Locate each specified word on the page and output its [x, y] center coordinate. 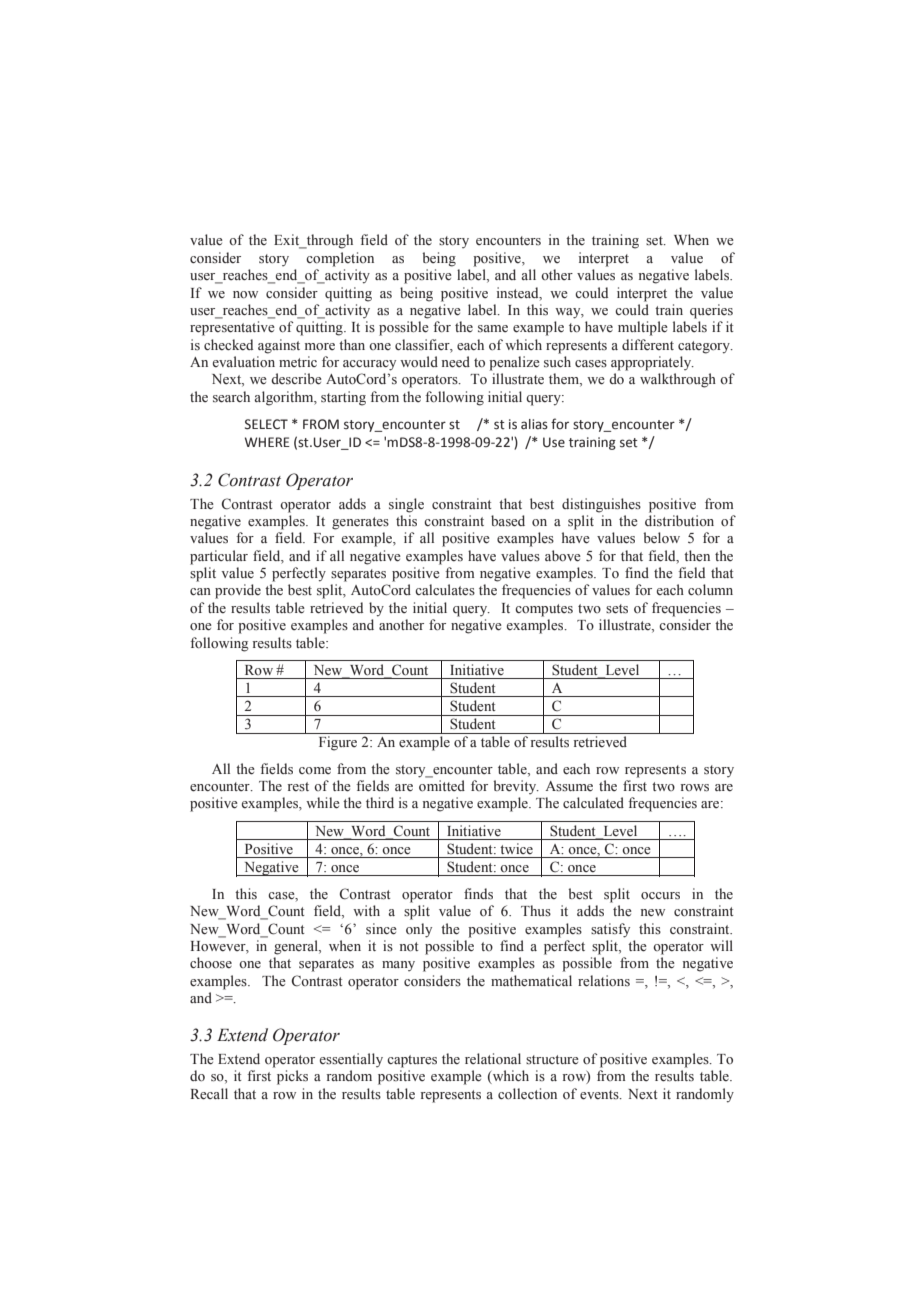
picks [292, 1077]
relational [493, 1059]
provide [238, 591]
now [245, 295]
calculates [445, 590]
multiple [643, 328]
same [493, 329]
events [600, 1095]
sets [617, 609]
